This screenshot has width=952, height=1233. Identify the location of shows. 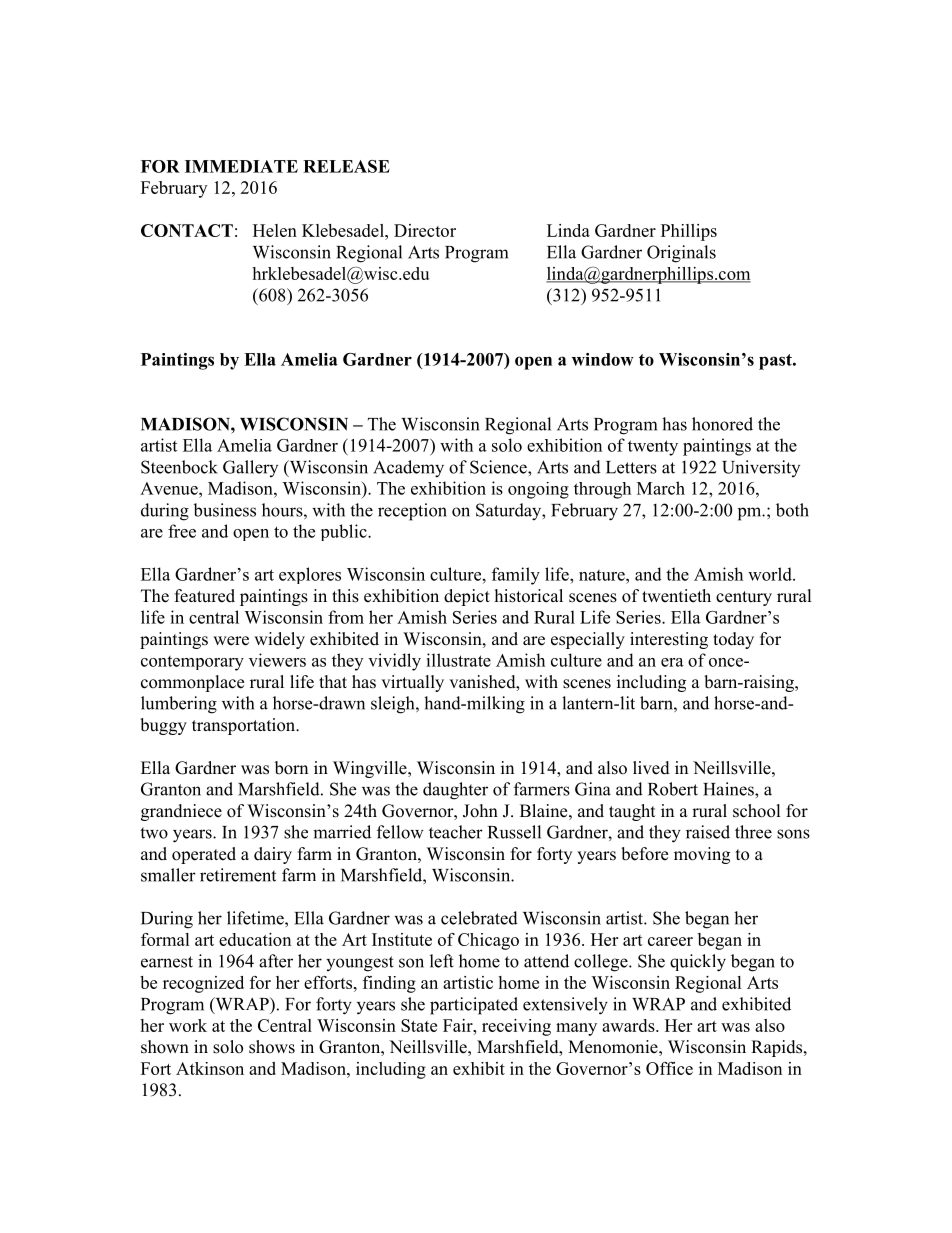
(272, 1047).
